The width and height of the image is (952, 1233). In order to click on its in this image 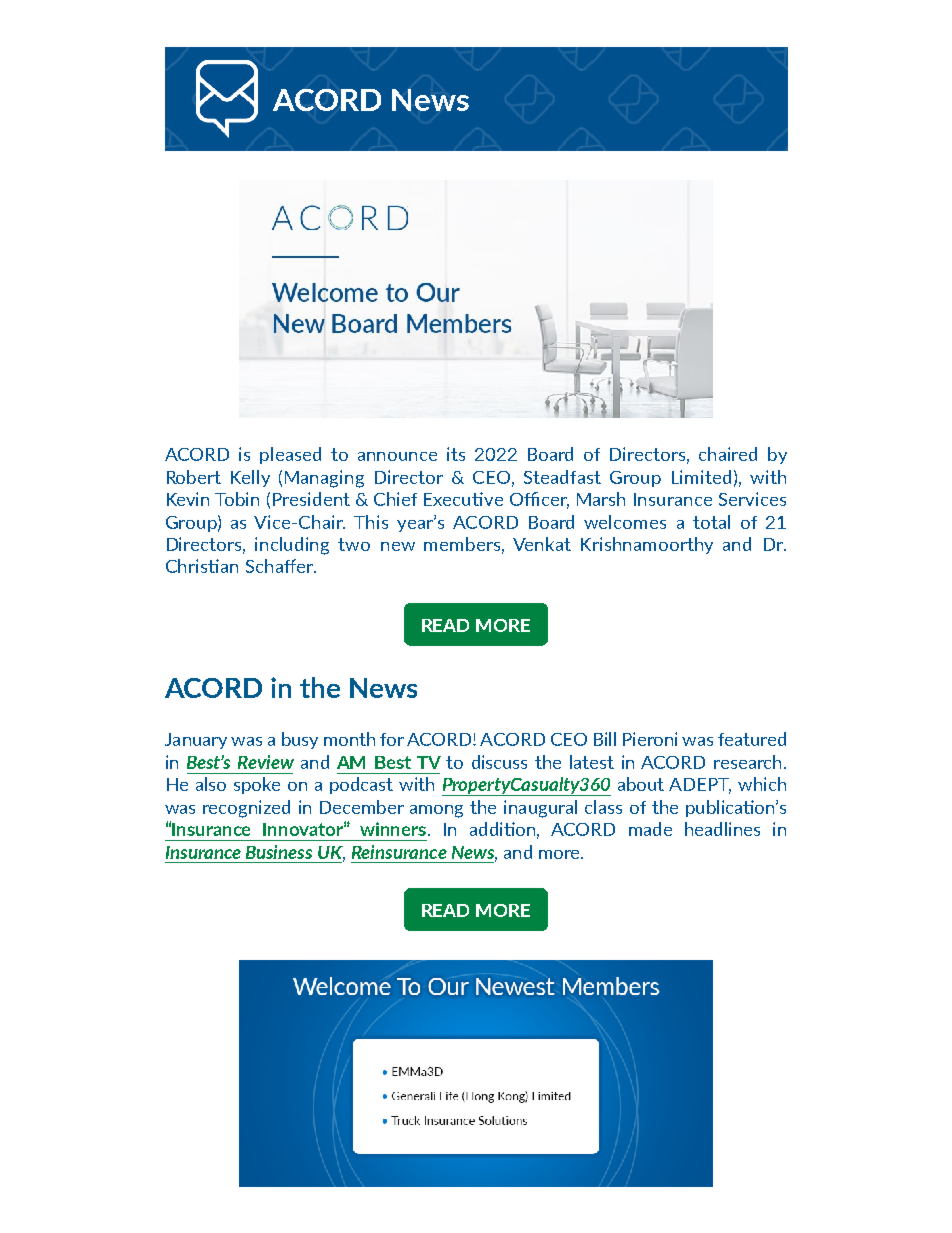, I will do `click(456, 454)`.
